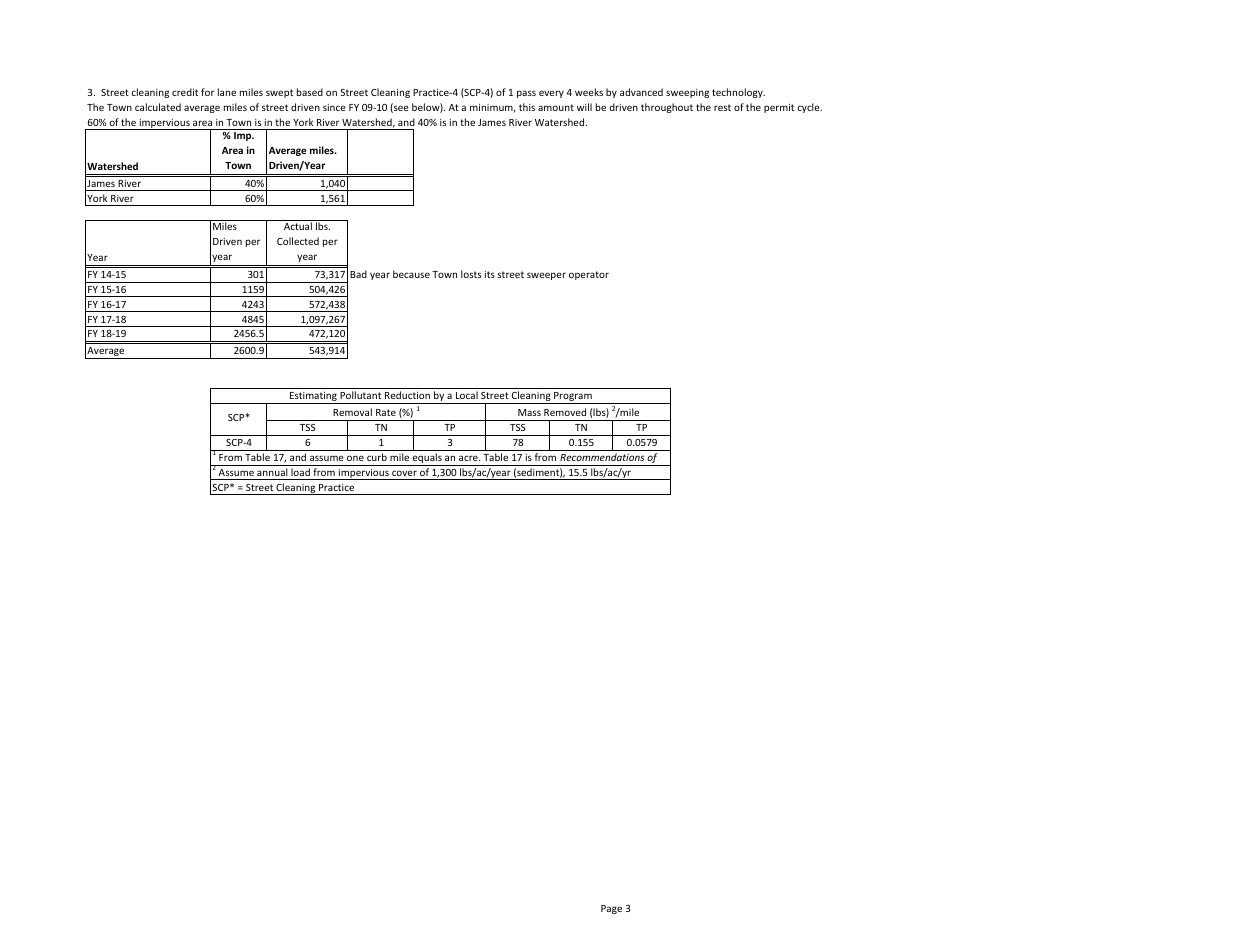 Image resolution: width=1233 pixels, height=952 pixels. Describe the element at coordinates (313, 398) in the image. I see `Estimating` at that location.
